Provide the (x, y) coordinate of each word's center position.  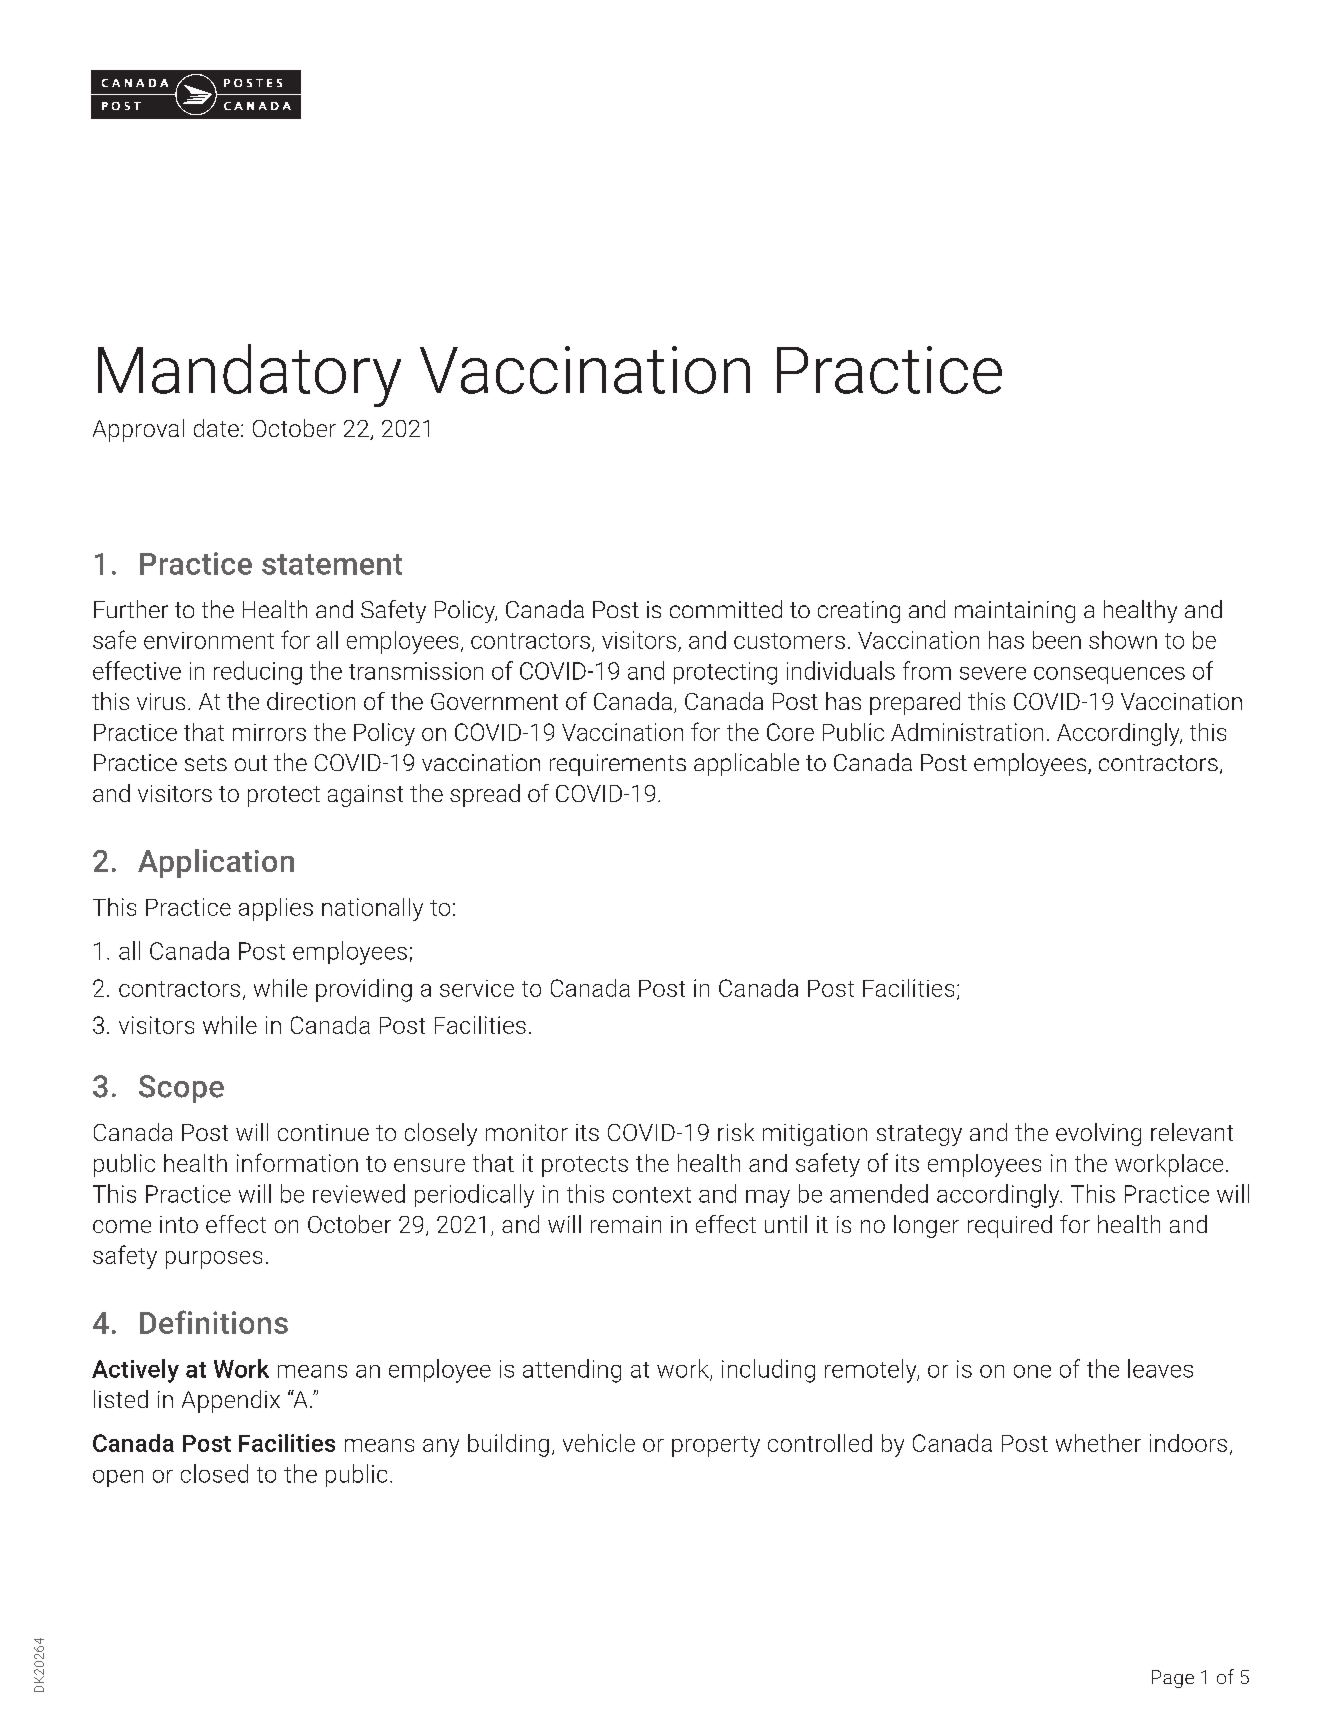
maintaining (1015, 612)
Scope (181, 1089)
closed (214, 1473)
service (477, 988)
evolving (1098, 1134)
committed (726, 609)
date (216, 428)
